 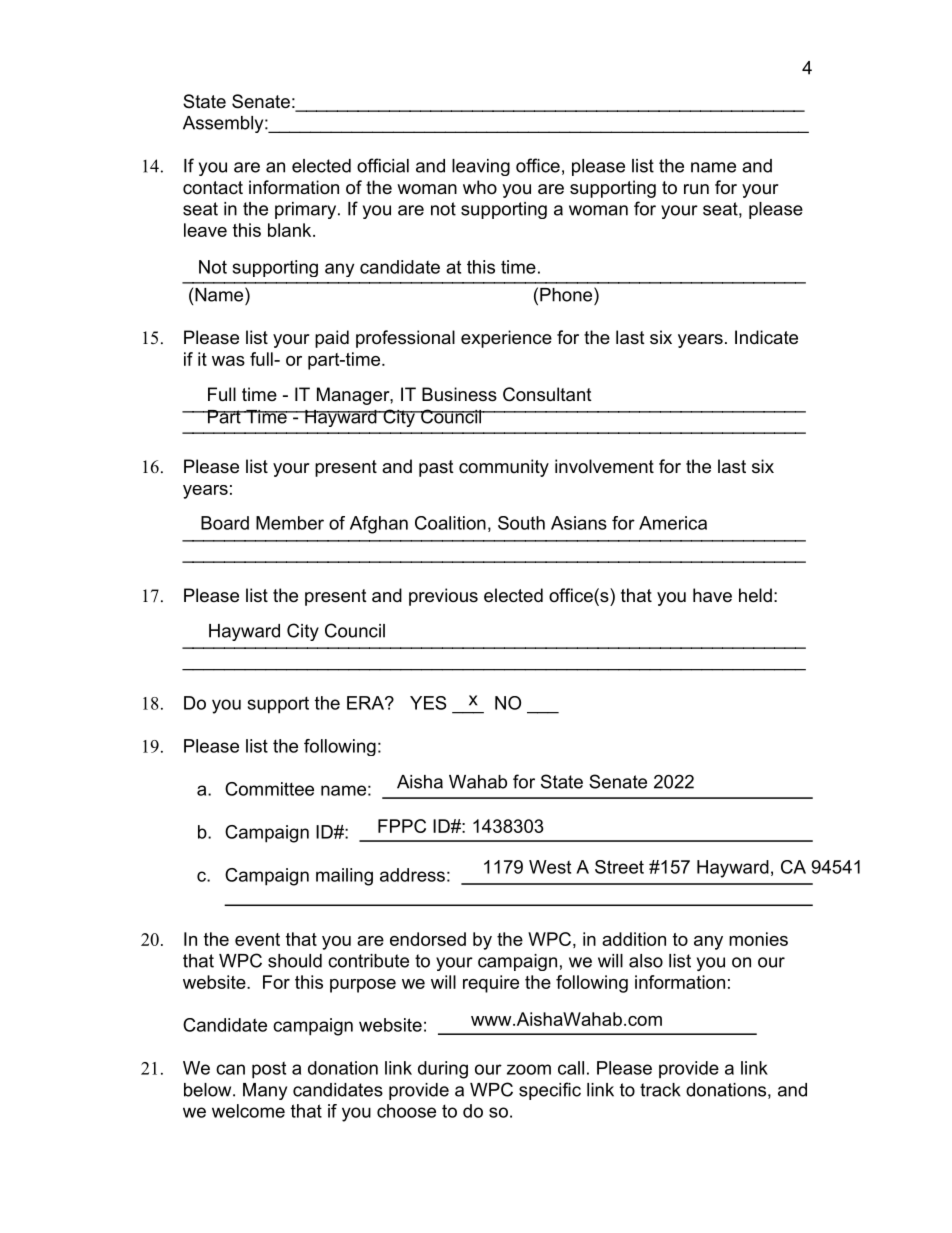 What do you see at coordinates (265, 1091) in the screenshot?
I see `Many` at bounding box center [265, 1091].
